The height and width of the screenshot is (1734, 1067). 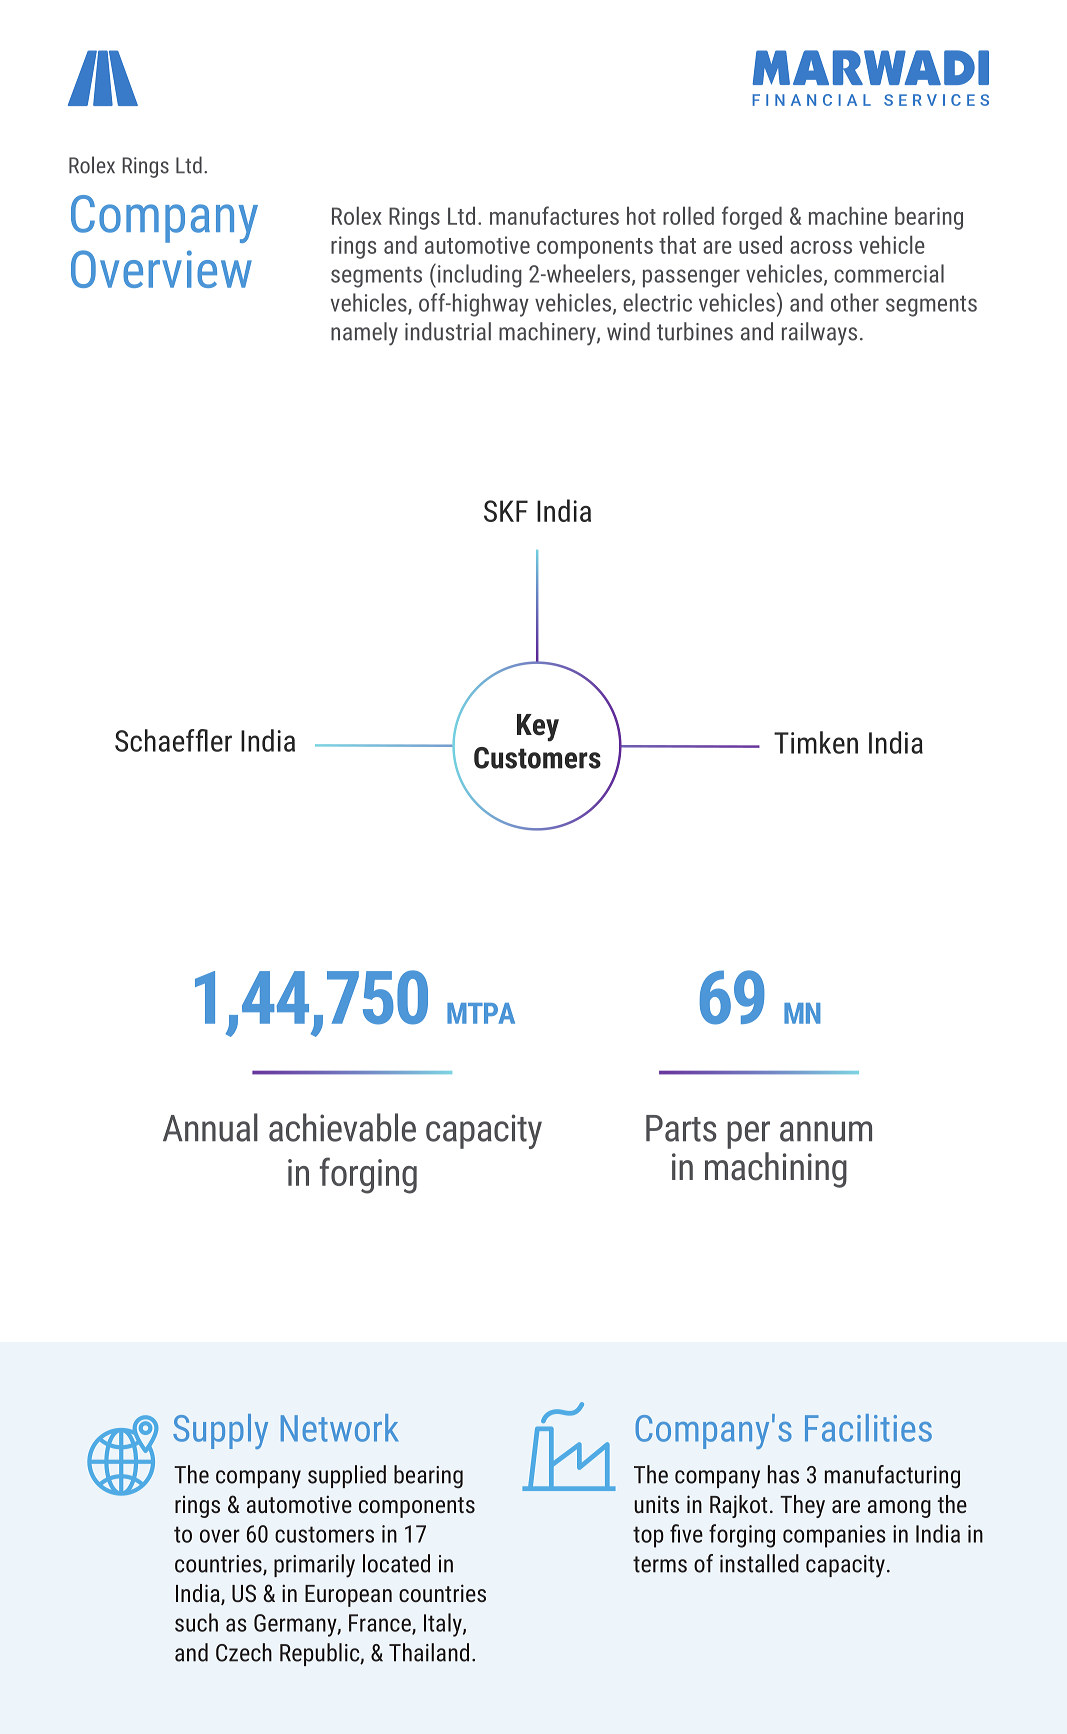 What do you see at coordinates (554, 215) in the screenshot?
I see `manufactures` at bounding box center [554, 215].
